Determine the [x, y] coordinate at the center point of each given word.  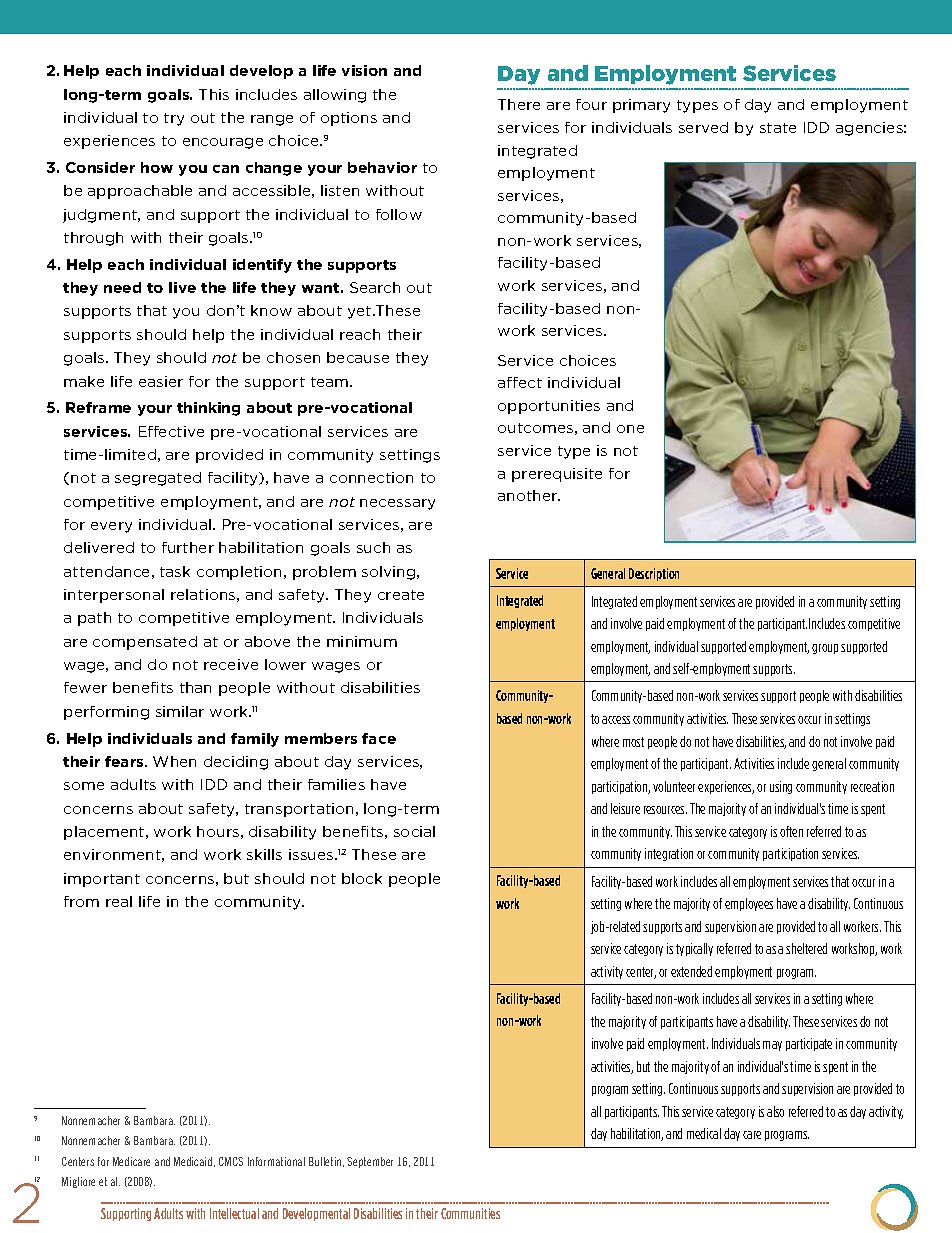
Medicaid [194, 1162]
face [379, 738]
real [119, 901]
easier [161, 381]
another [529, 495]
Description [654, 574]
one [630, 429]
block [362, 878]
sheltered [806, 948]
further [188, 547]
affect [520, 382]
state [778, 128]
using [781, 787]
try [174, 119]
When [174, 761]
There [519, 104]
